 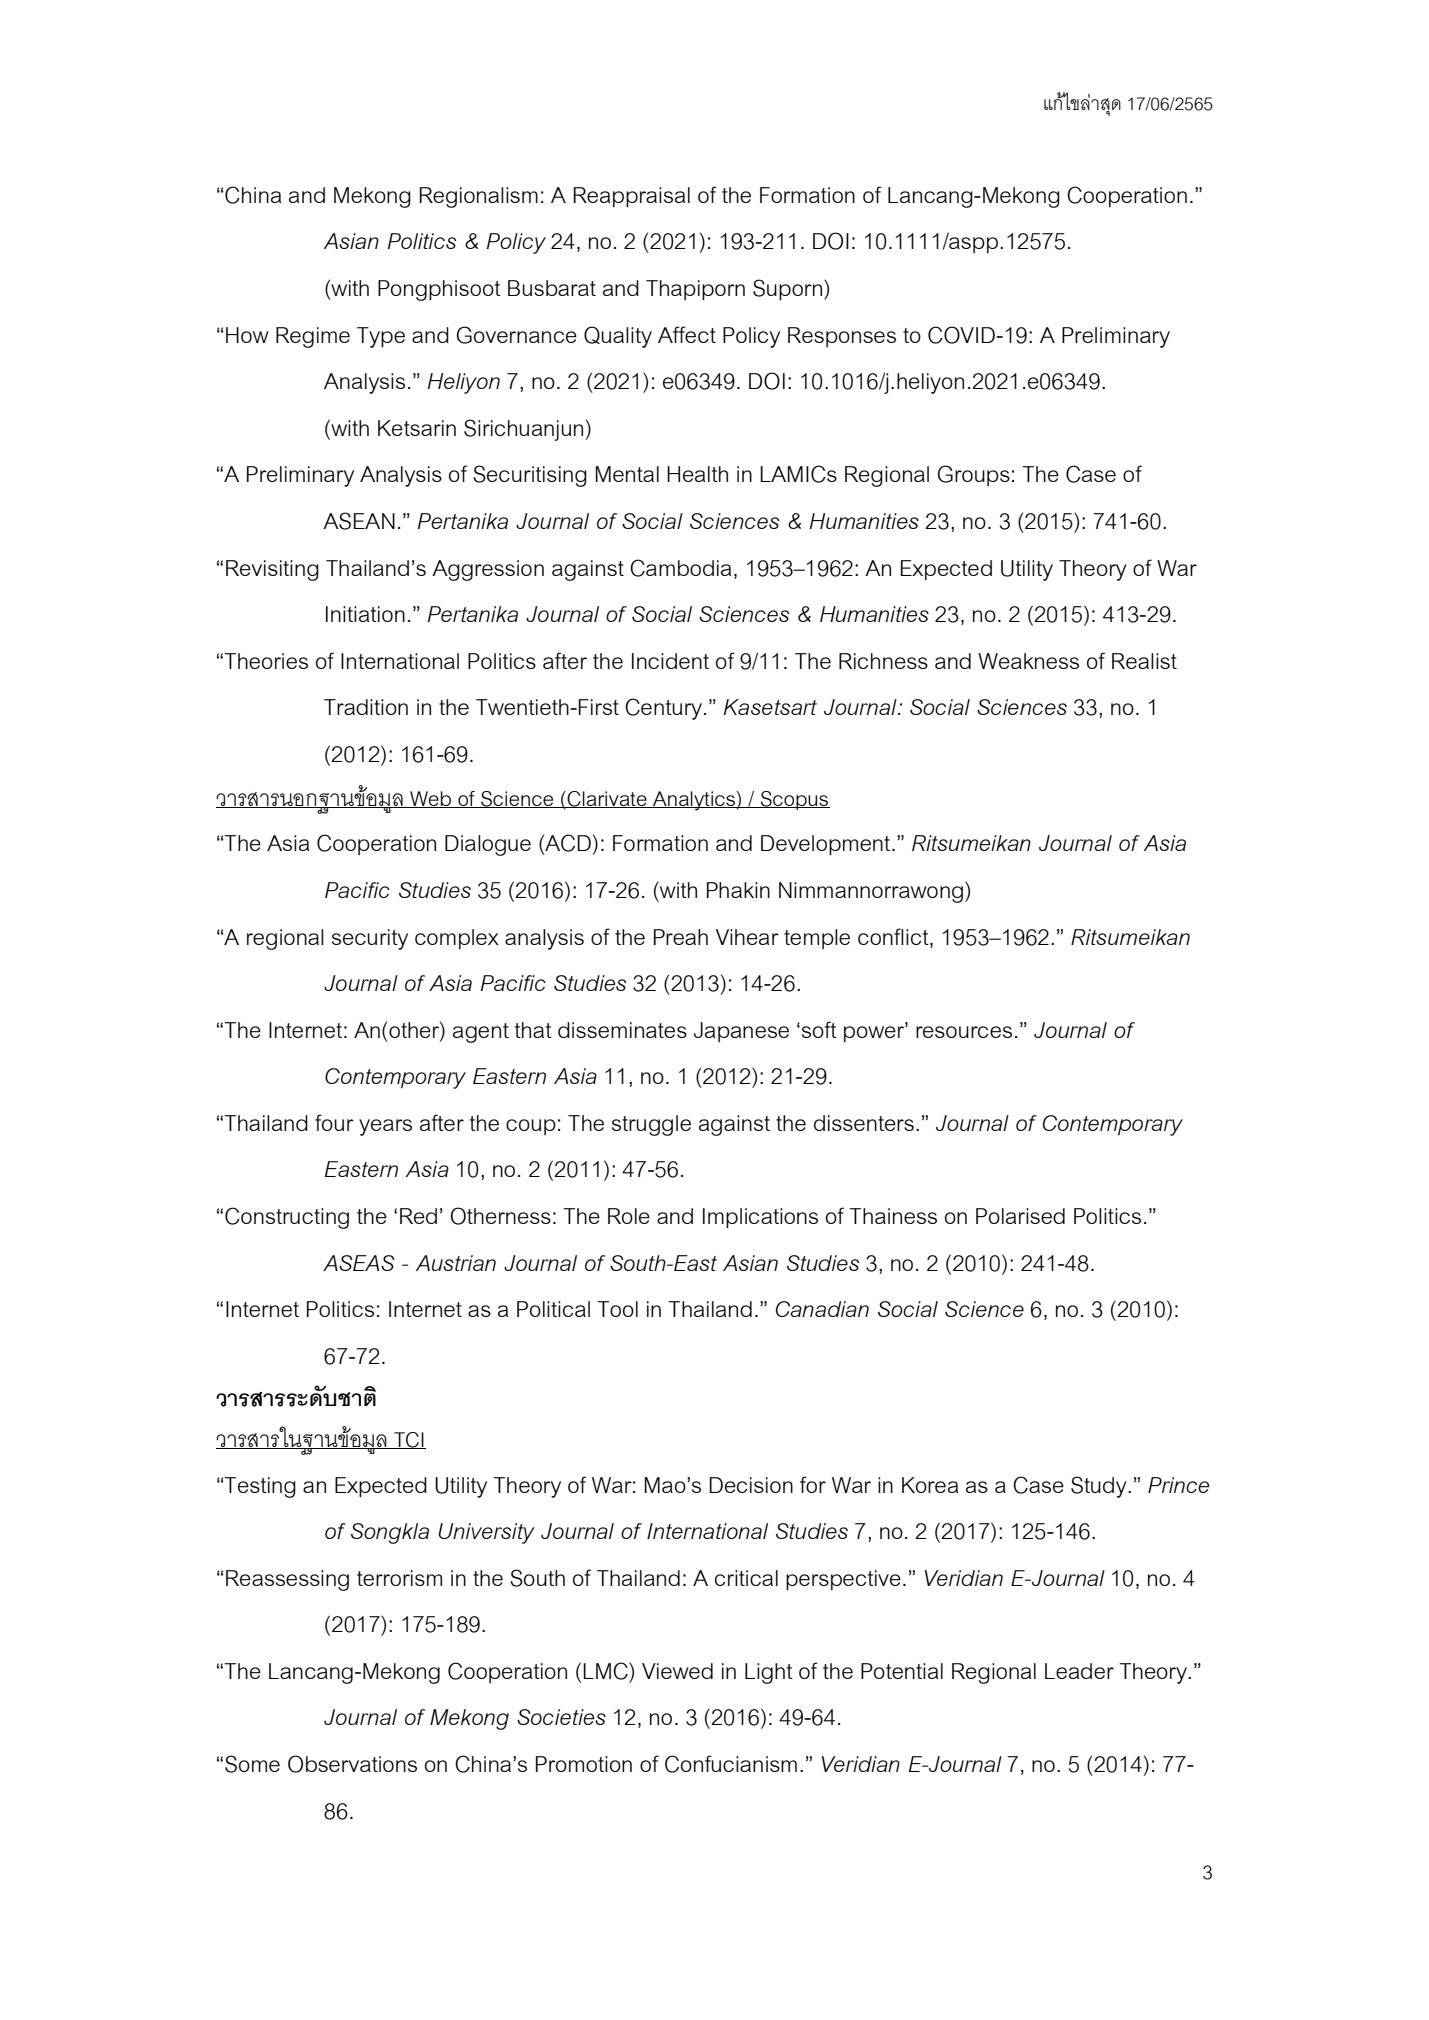 I want to click on Polarised, so click(x=1020, y=1216).
